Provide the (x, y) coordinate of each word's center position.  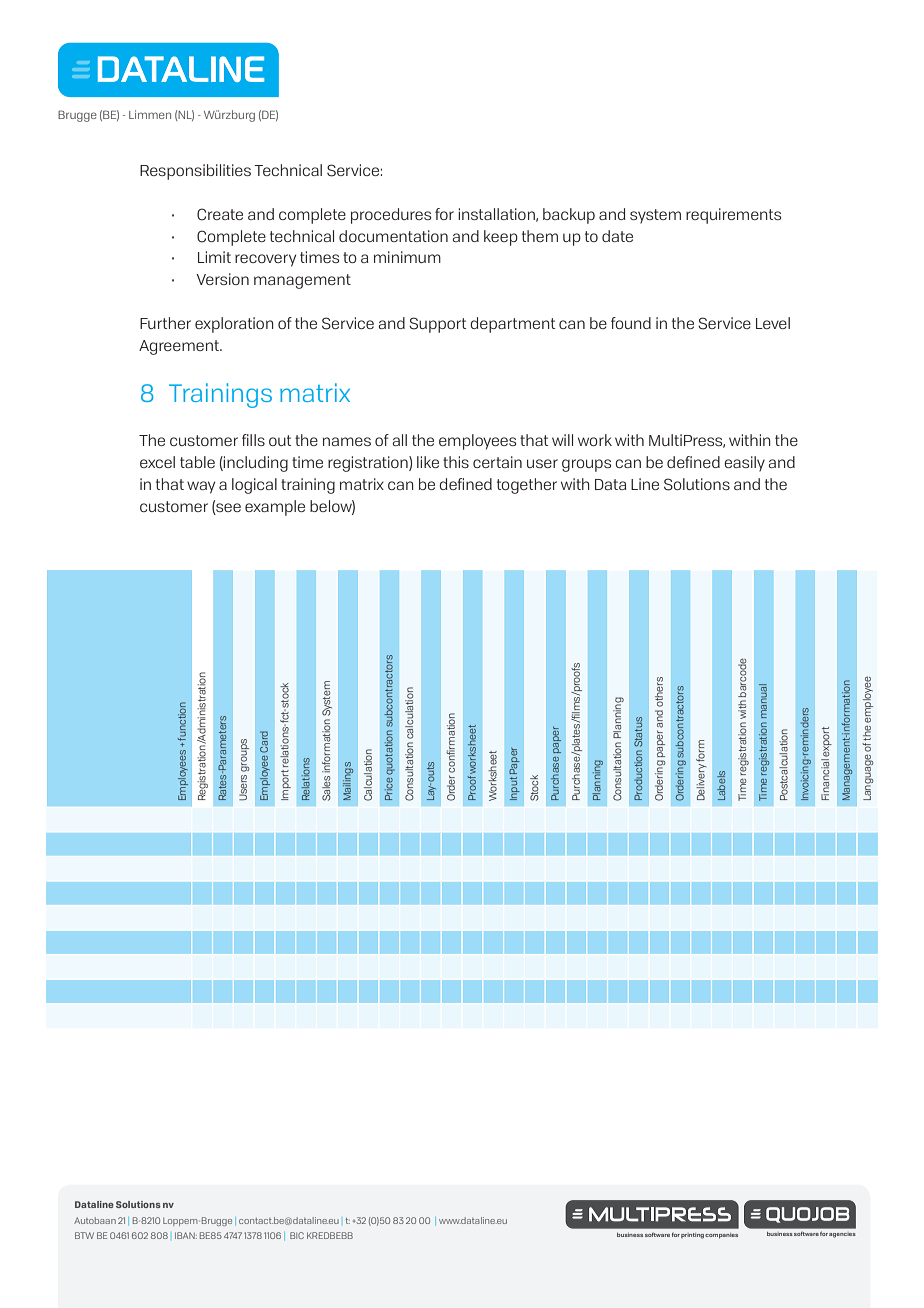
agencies (842, 1235)
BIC (297, 1235)
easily (744, 464)
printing (692, 1236)
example (275, 508)
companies (721, 1236)
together (527, 486)
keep (501, 238)
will (562, 440)
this (456, 462)
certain (497, 462)
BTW (84, 1235)
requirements (733, 216)
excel (157, 462)
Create (220, 214)
